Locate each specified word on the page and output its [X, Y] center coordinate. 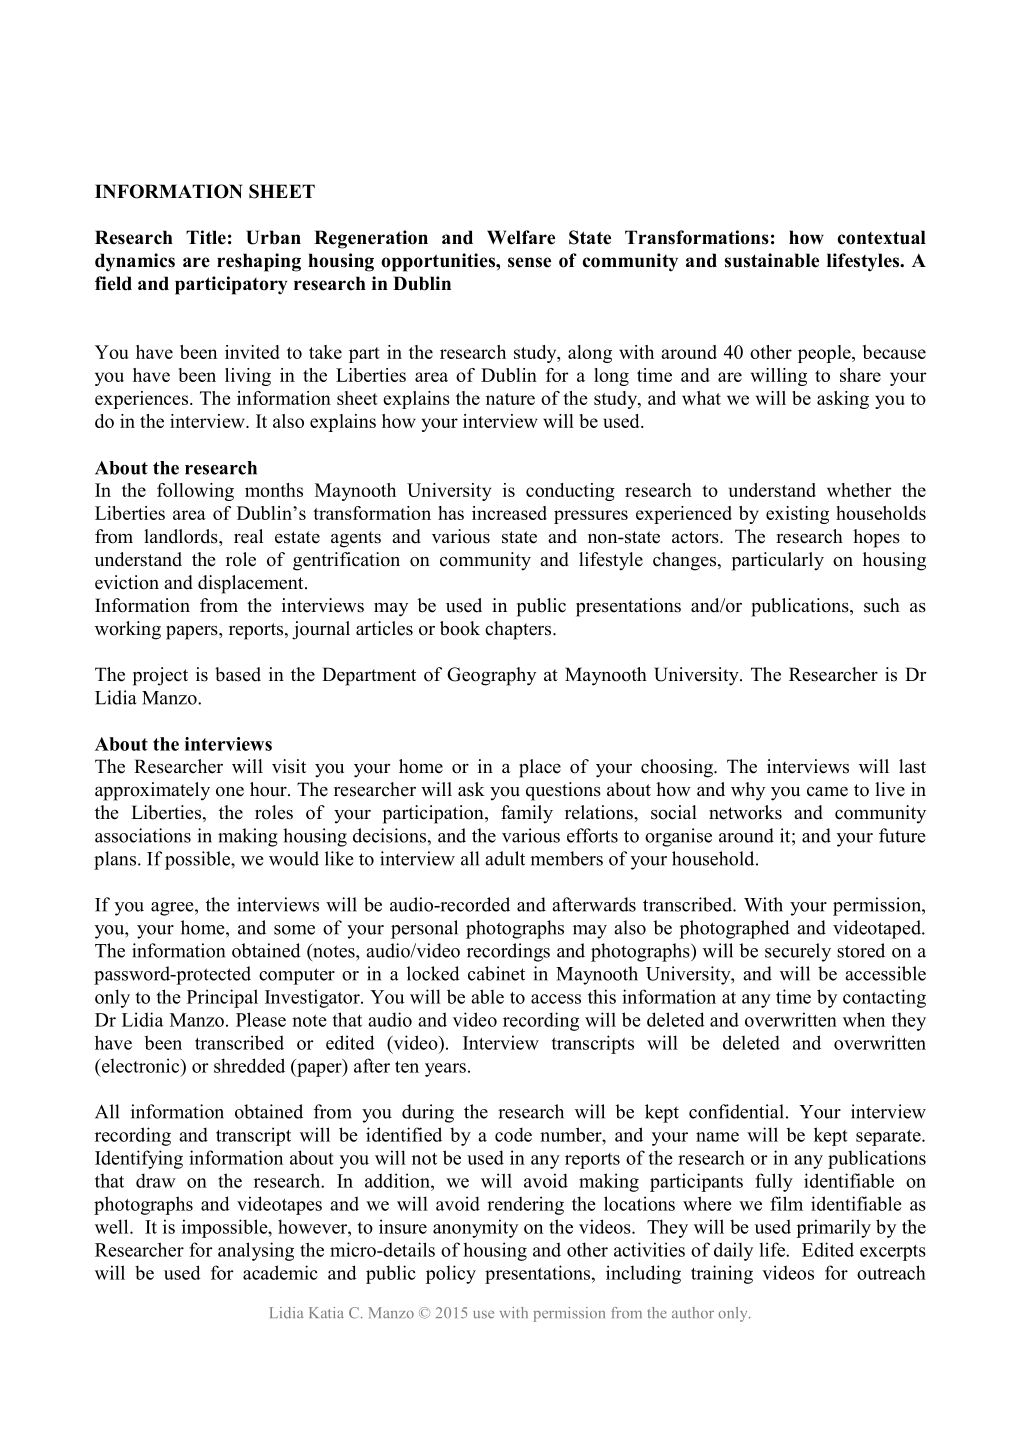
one [230, 792]
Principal [222, 998]
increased [509, 513]
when [864, 1019]
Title [206, 237]
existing [797, 515]
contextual [881, 237]
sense [529, 262]
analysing [256, 1251]
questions [563, 791]
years [445, 1070]
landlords [182, 536]
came [827, 792]
